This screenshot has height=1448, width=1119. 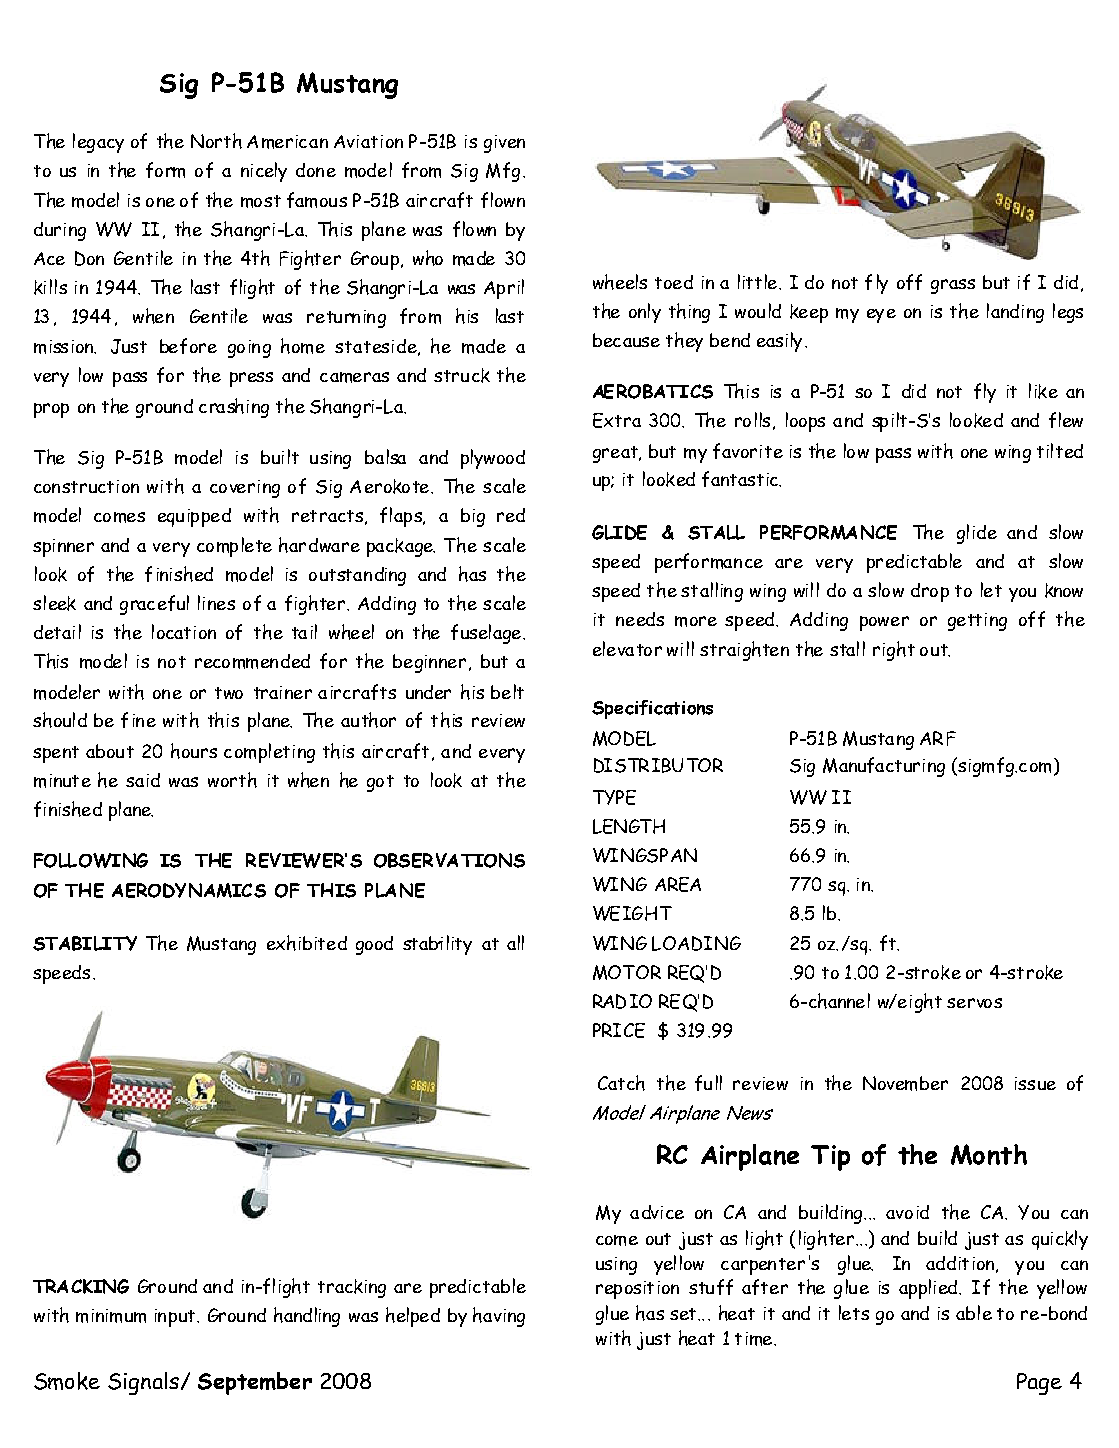 What do you see at coordinates (194, 751) in the screenshot?
I see `hours` at bounding box center [194, 751].
